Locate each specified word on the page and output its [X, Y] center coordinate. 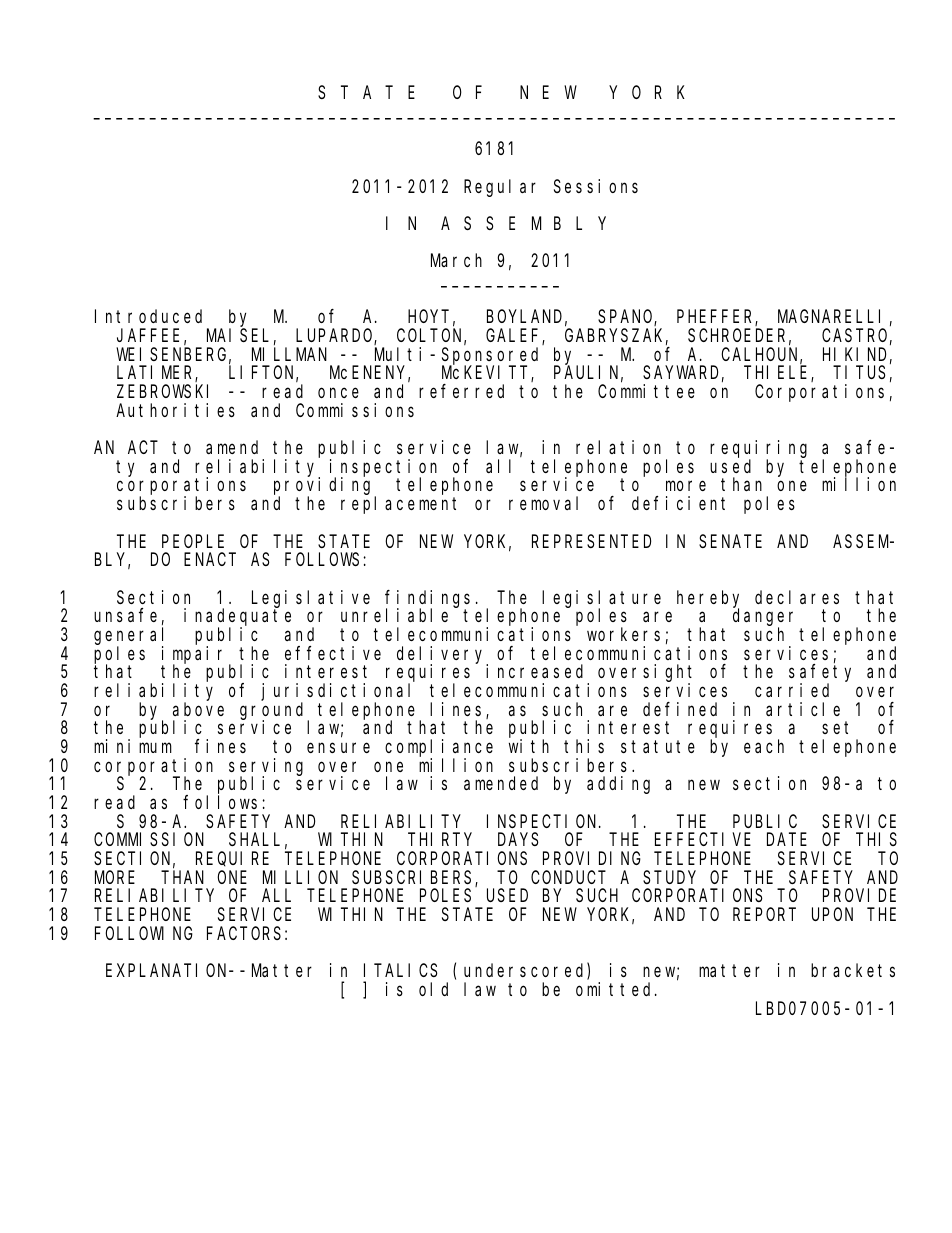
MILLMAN [289, 354]
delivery [442, 655]
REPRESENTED [591, 541]
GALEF [514, 337]
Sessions [596, 186]
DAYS [518, 840]
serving [266, 768]
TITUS [860, 373]
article [803, 709]
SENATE [730, 541]
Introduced [148, 316]
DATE [787, 840]
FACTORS [244, 933]
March [456, 260]
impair [196, 655]
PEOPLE [193, 541]
